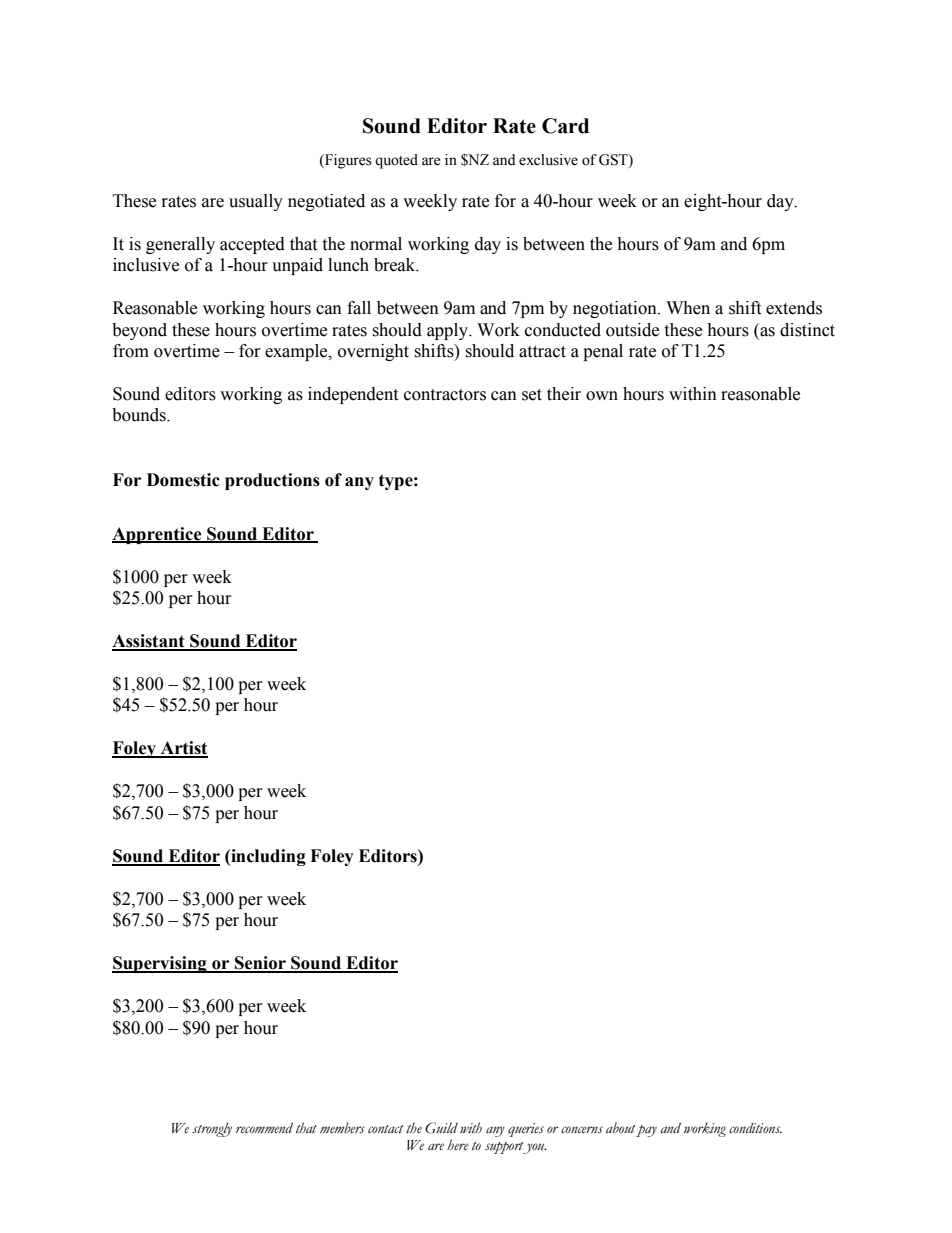 The image size is (952, 1233). I want to click on usually, so click(256, 202).
